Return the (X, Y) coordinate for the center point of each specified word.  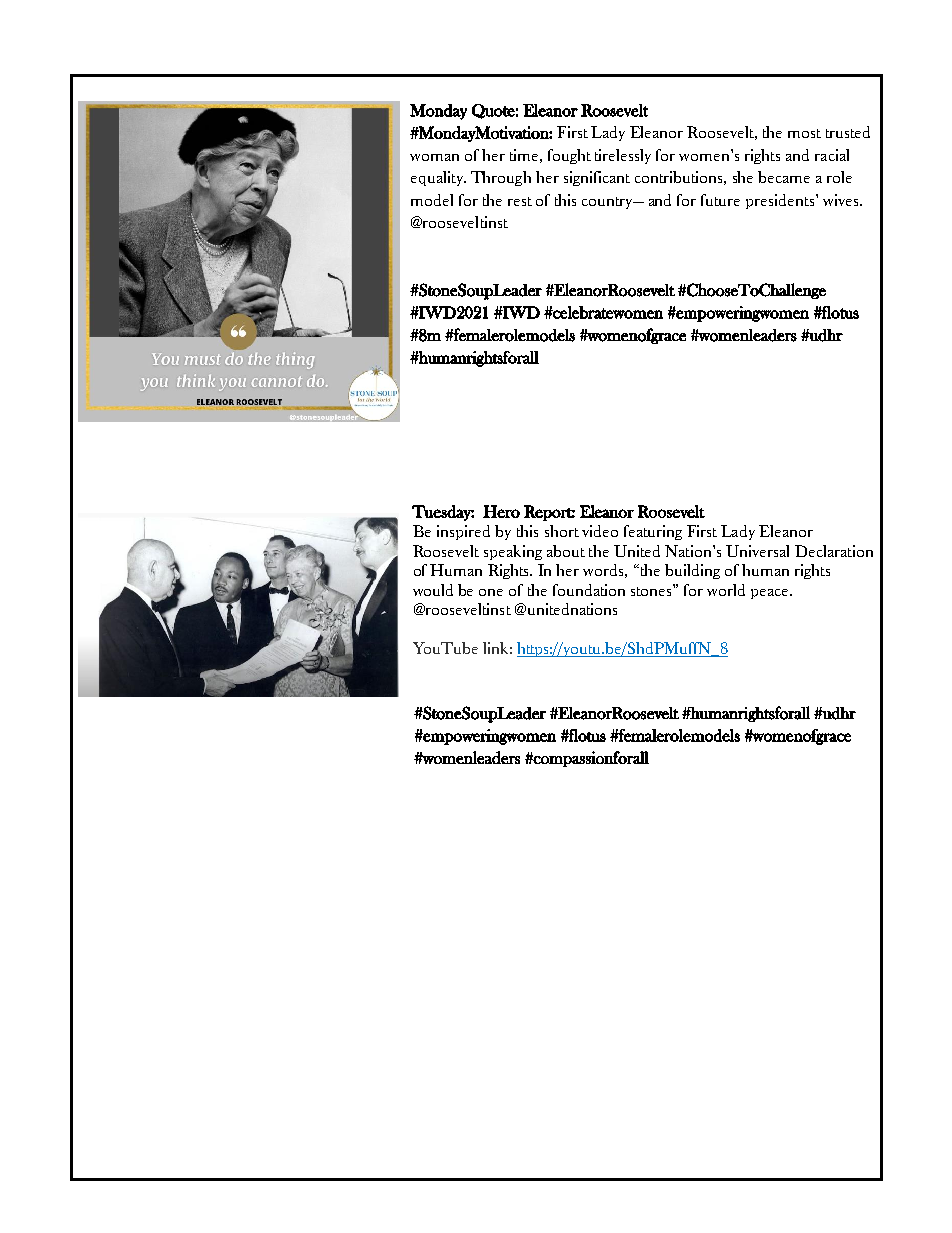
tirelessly (623, 156)
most (804, 133)
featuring (653, 532)
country (608, 203)
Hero (501, 511)
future (720, 200)
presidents (781, 201)
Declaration (834, 551)
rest (520, 201)
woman (434, 157)
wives (840, 200)
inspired (463, 532)
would (433, 590)
